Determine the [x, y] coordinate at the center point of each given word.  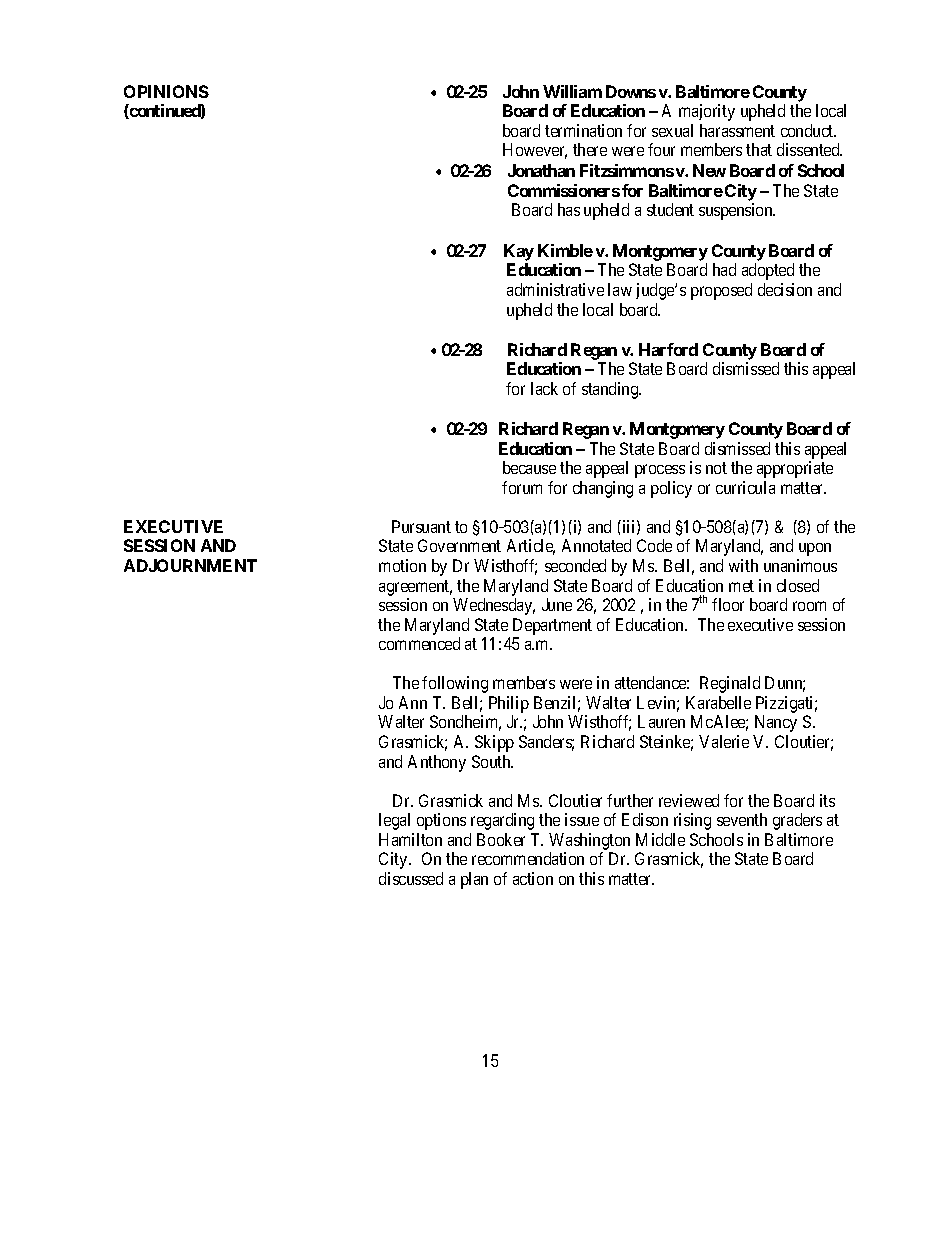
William [572, 91]
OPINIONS [166, 91]
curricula [745, 487]
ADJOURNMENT [190, 565]
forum [522, 487]
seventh [742, 819]
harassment [737, 130]
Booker [501, 839]
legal [394, 821]
